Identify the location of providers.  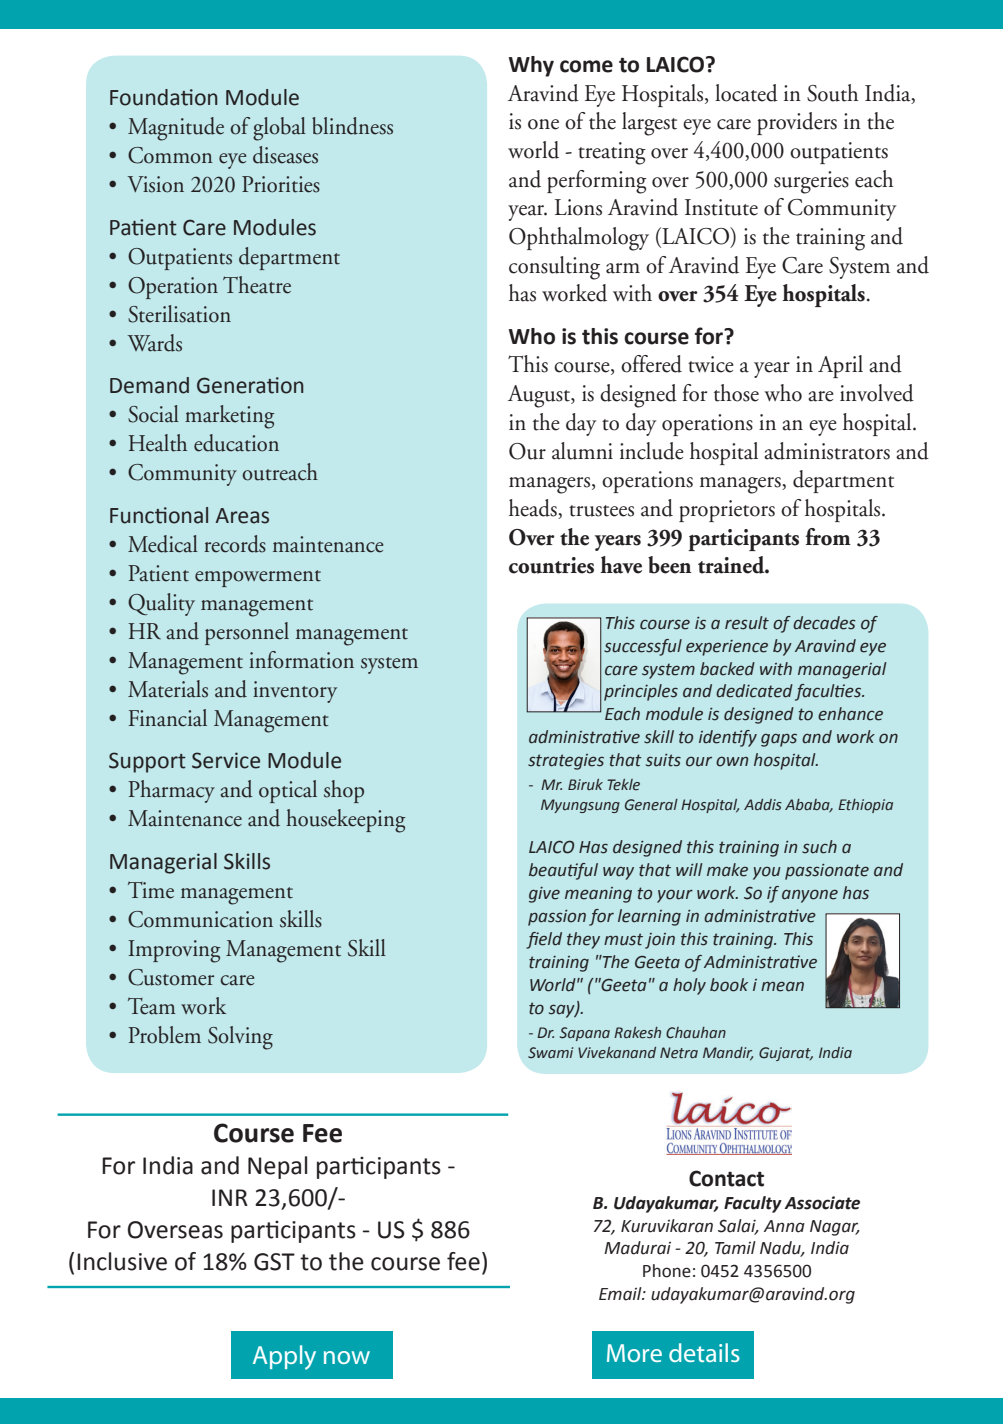
(797, 123).
